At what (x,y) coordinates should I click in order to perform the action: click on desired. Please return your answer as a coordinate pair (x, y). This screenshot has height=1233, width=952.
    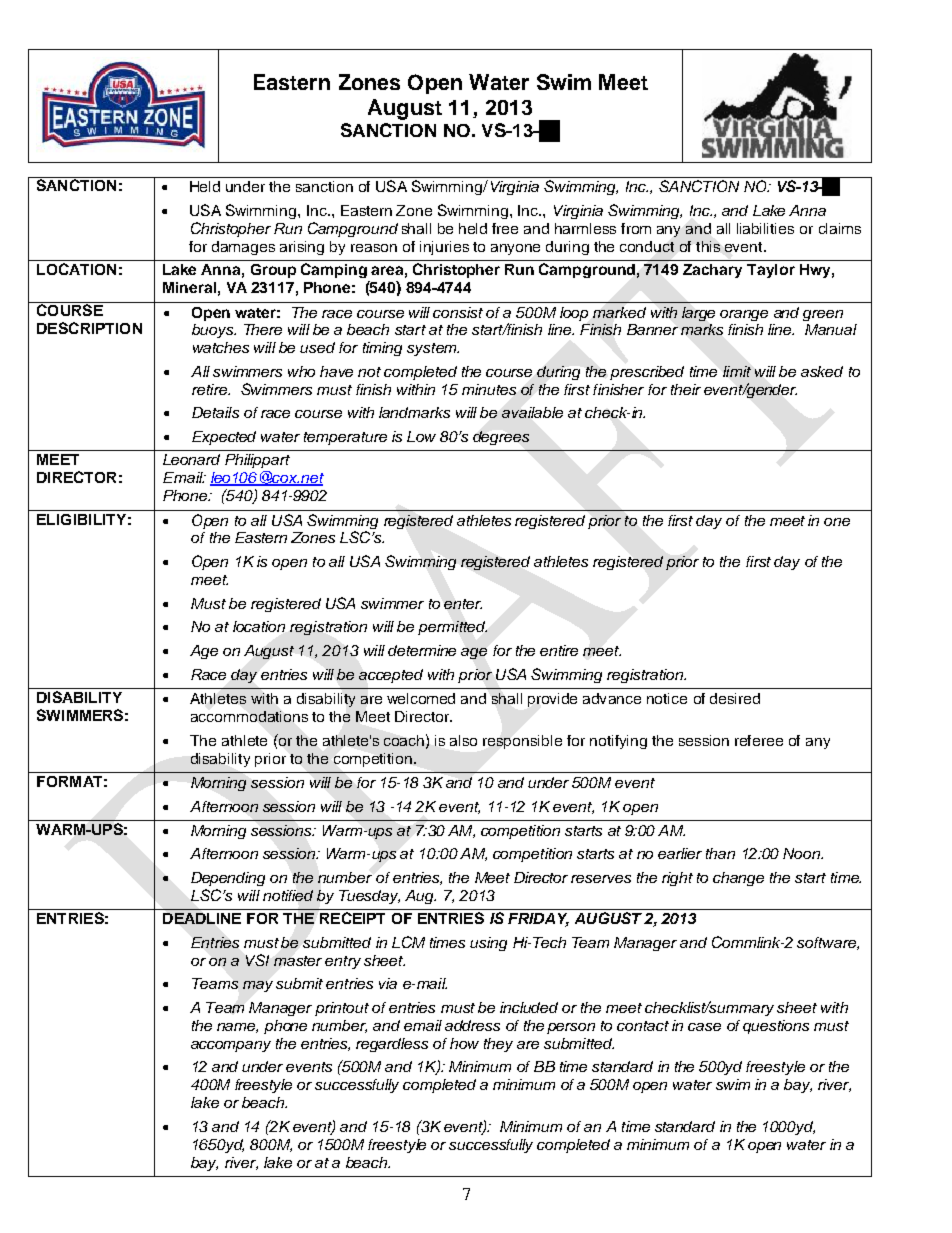
    Looking at the image, I should click on (735, 698).
